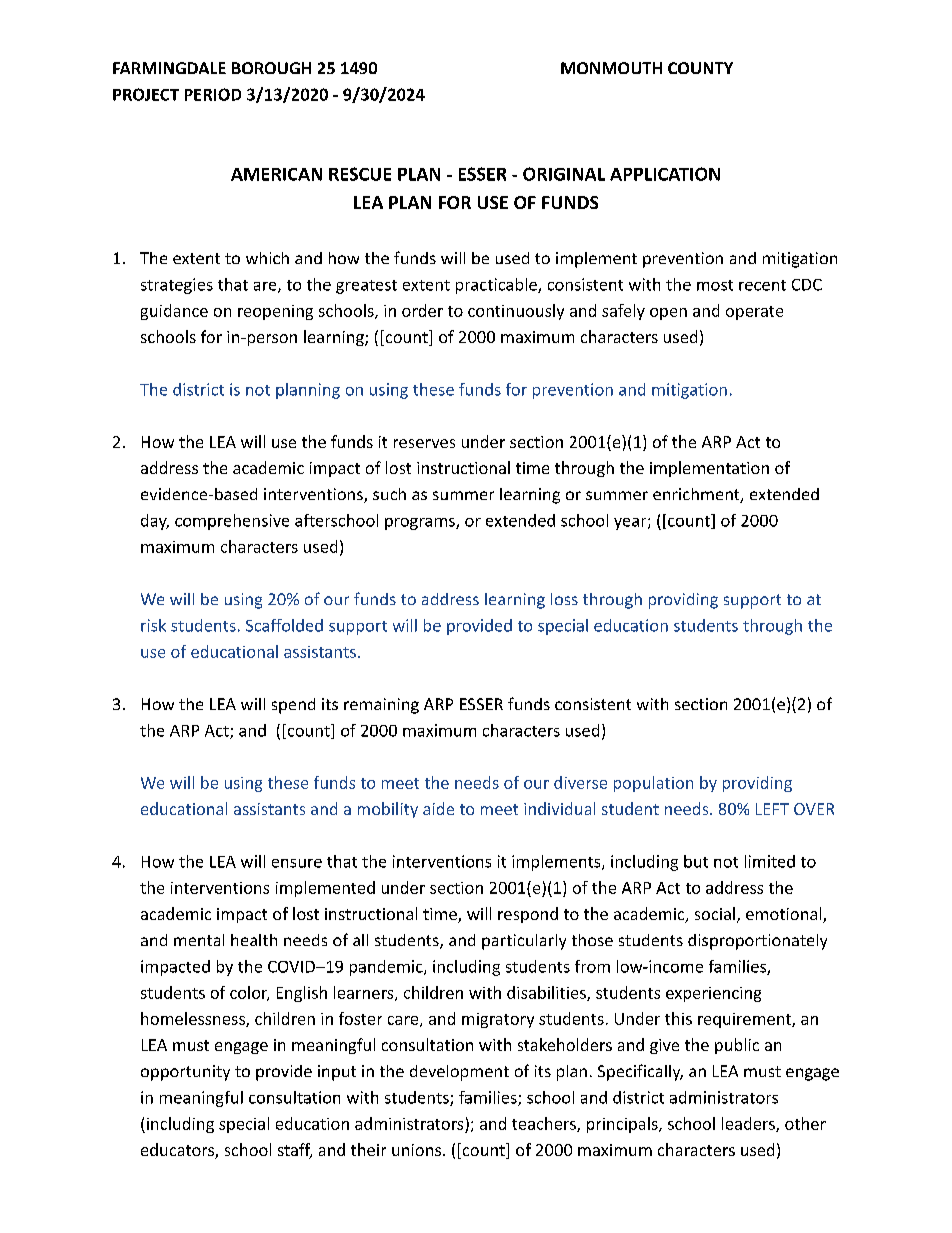 The height and width of the document is (1233, 952). What do you see at coordinates (297, 863) in the document?
I see `ensure` at bounding box center [297, 863].
